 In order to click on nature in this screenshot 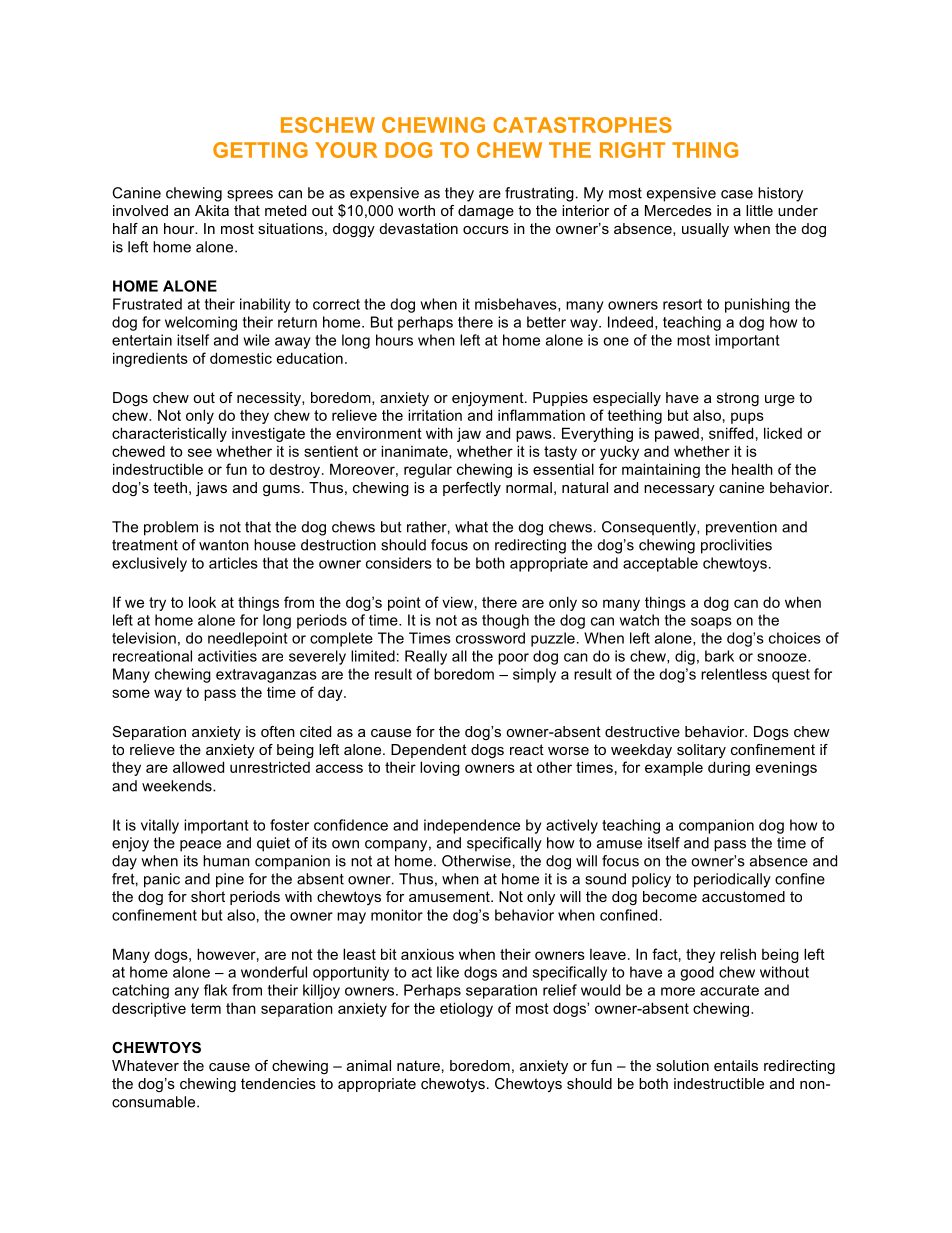, I will do `click(418, 1065)`.
